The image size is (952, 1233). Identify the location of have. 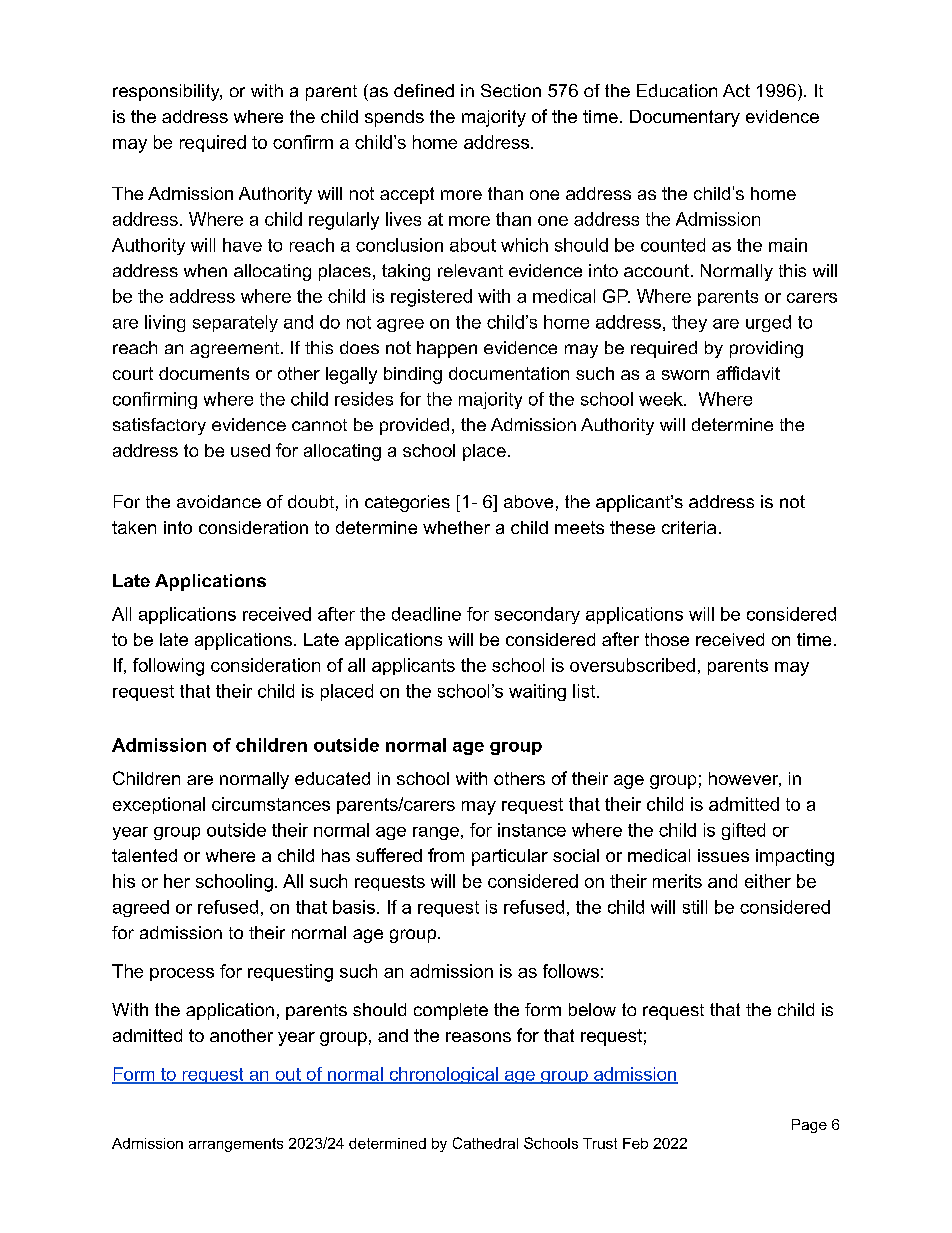
(242, 245).
